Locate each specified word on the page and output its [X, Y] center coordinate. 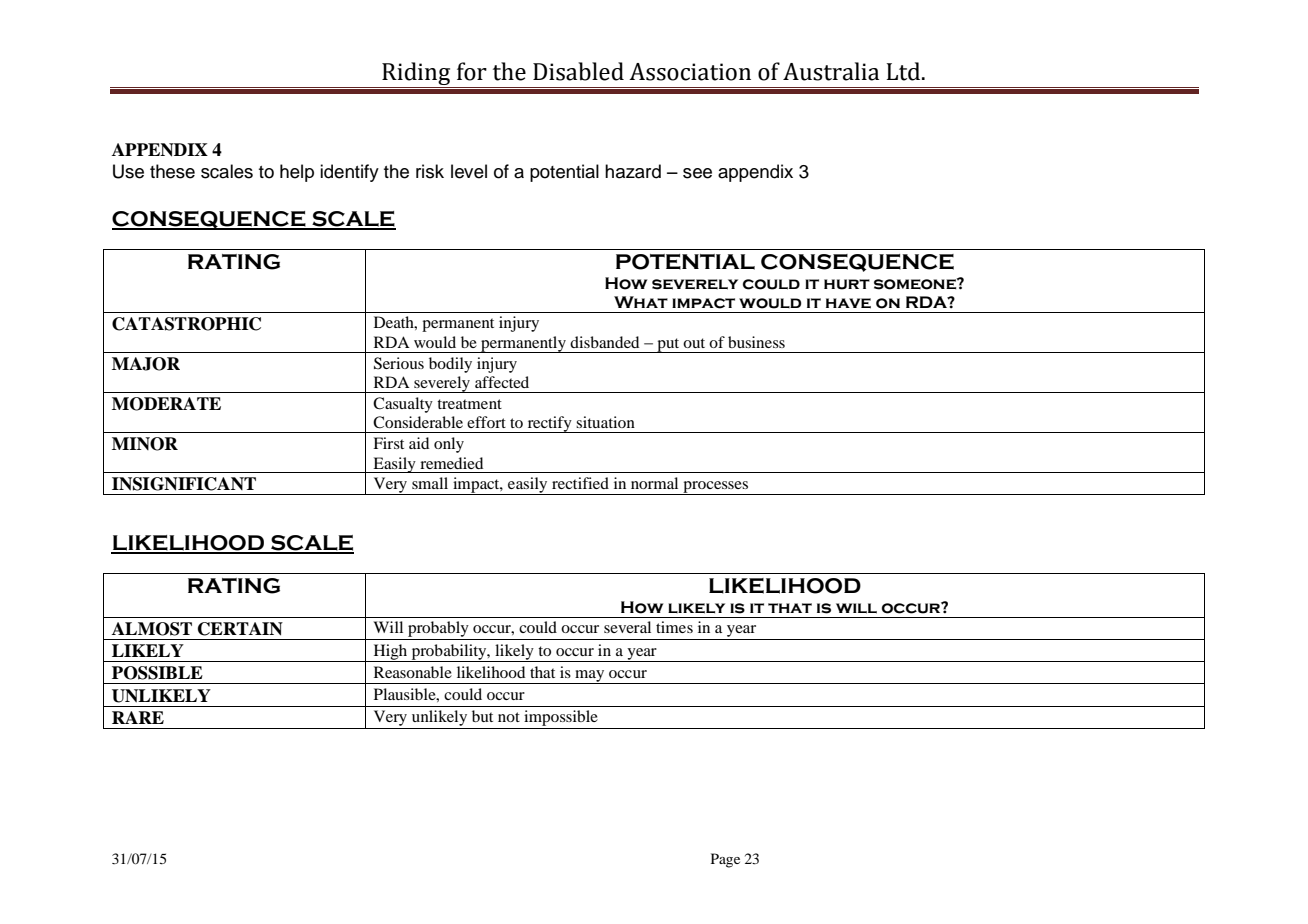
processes [716, 488]
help [297, 173]
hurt [847, 284]
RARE [138, 717]
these [172, 171]
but [482, 716]
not [509, 717]
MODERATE [166, 404]
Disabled [578, 71]
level [469, 171]
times [674, 627]
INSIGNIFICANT [184, 484]
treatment [469, 404]
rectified [580, 483]
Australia [831, 71]
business [756, 342]
